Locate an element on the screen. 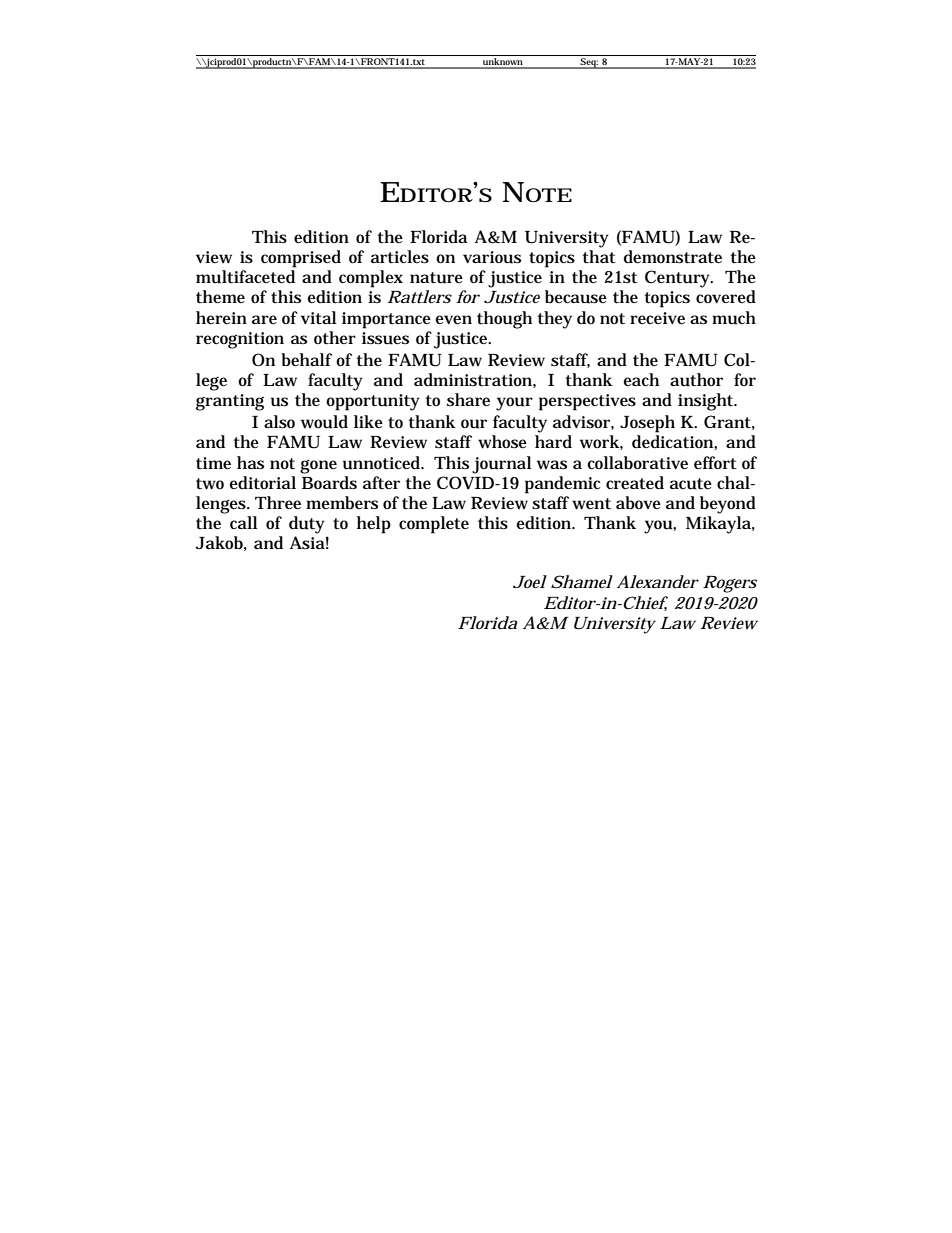 The height and width of the screenshot is (1233, 952). Asia is located at coordinates (307, 543).
